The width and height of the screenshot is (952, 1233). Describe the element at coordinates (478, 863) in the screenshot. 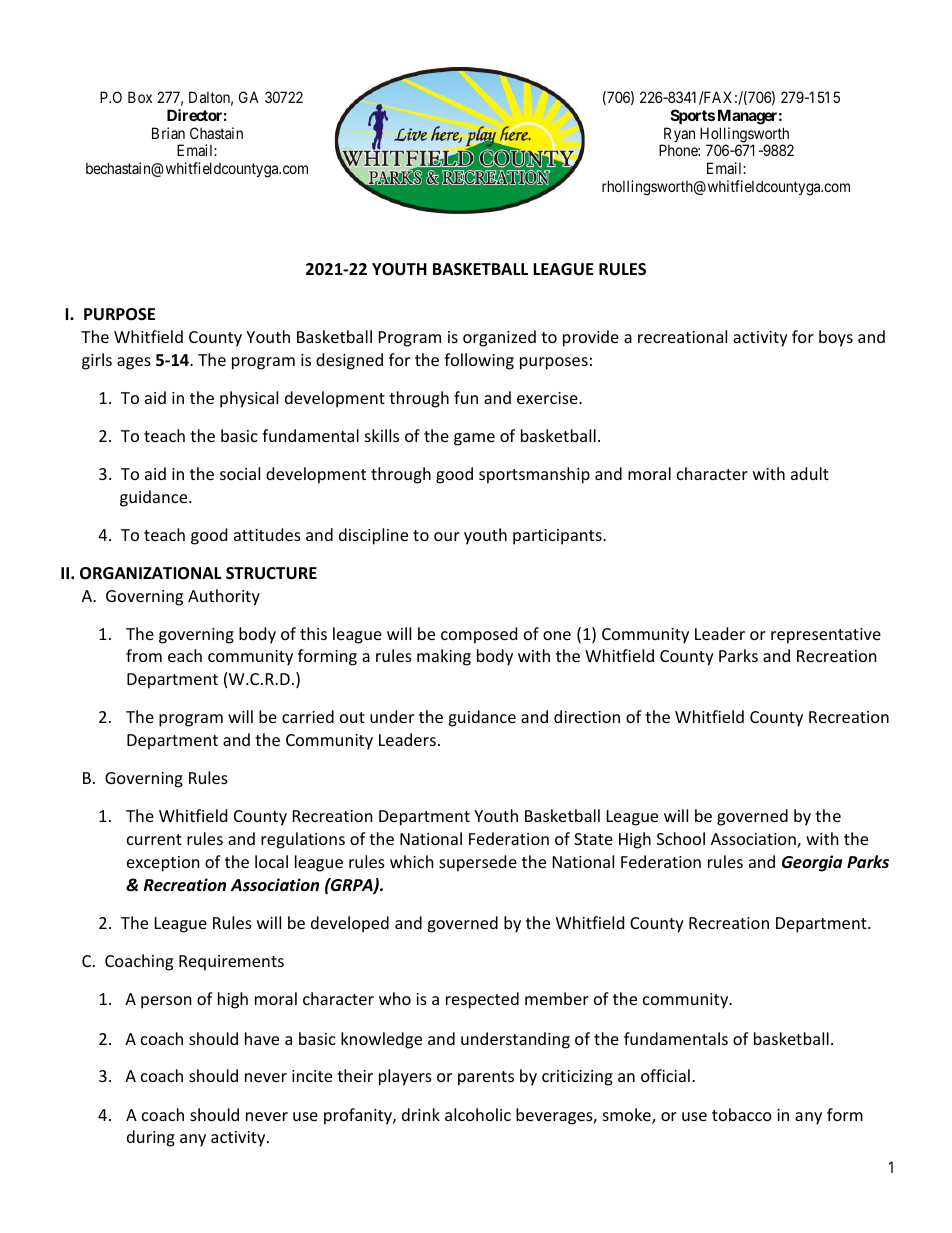

I see `supersede` at that location.
